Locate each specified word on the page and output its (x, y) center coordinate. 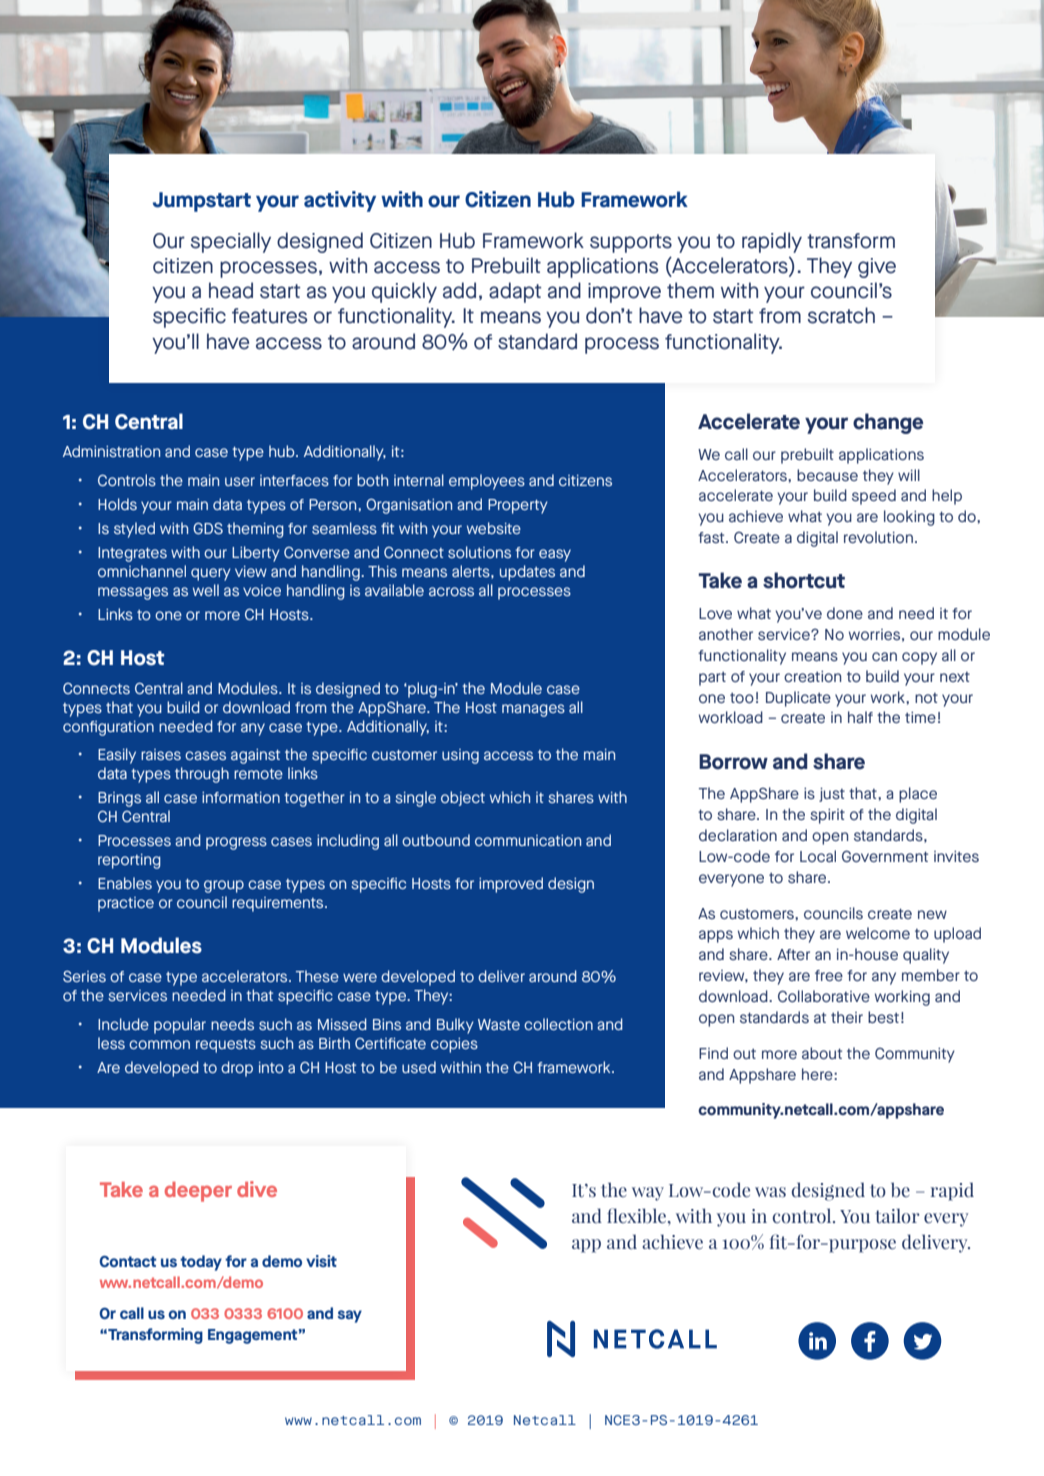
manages (533, 710)
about (822, 1053)
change (888, 423)
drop (237, 1069)
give (877, 268)
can (884, 656)
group (224, 886)
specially (231, 242)
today (201, 1263)
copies (454, 1045)
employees (487, 482)
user (240, 481)
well (206, 590)
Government (885, 856)
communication (528, 840)
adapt (515, 292)
